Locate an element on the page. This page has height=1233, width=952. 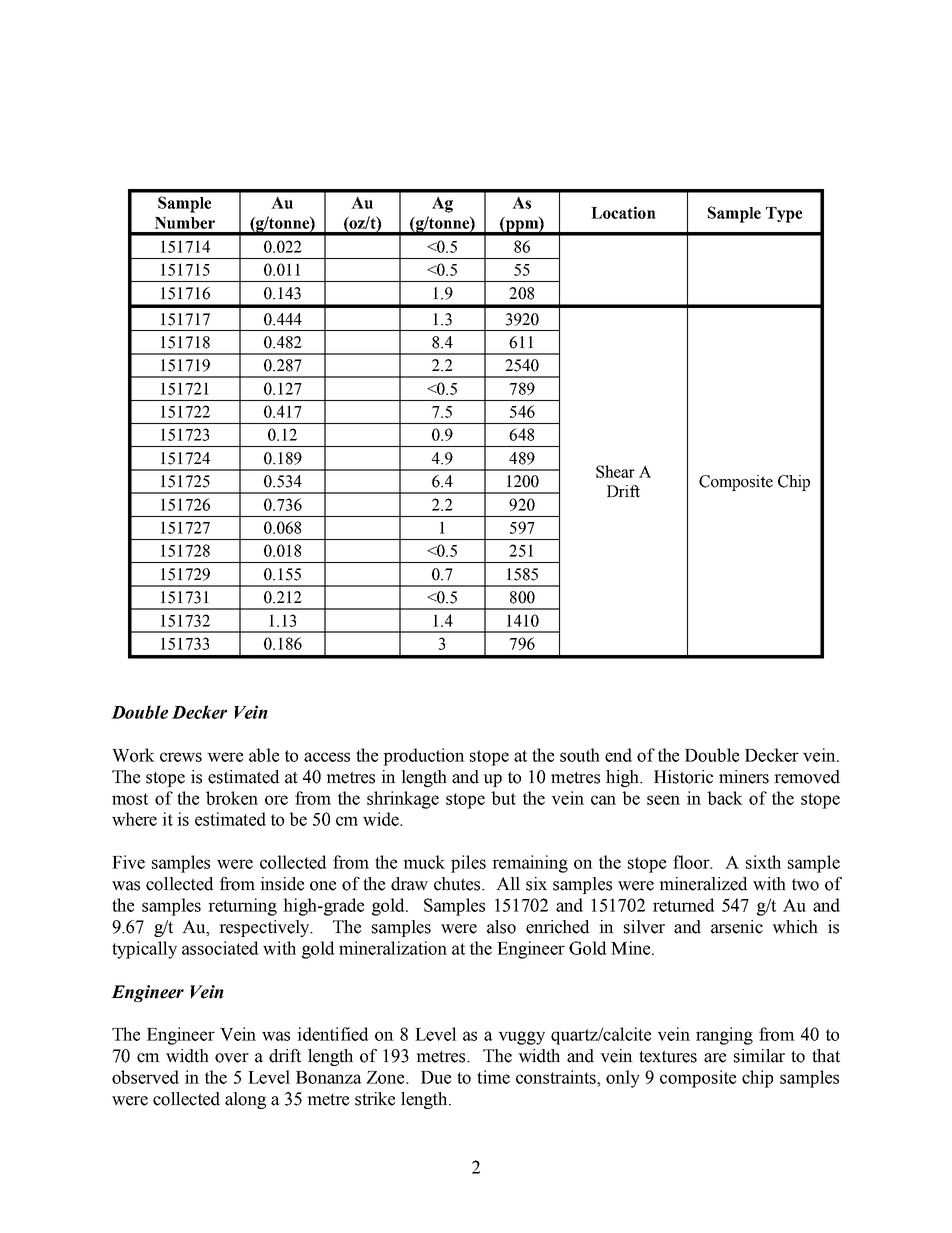
production is located at coordinates (424, 757).
